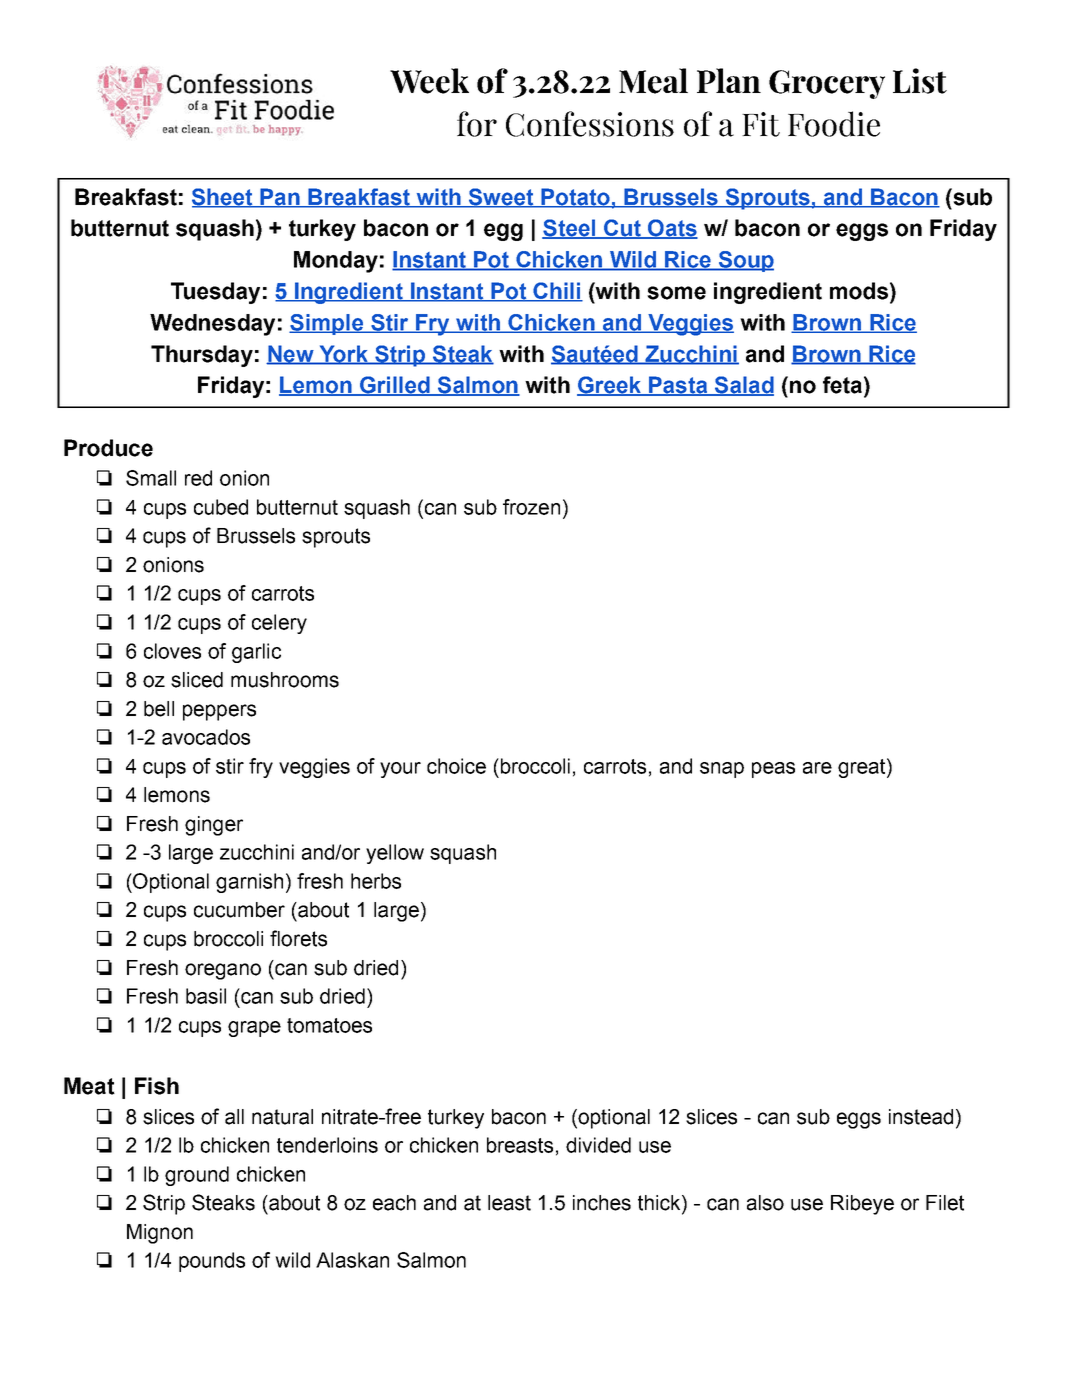 The width and height of the screenshot is (1067, 1381). I want to click on choice, so click(456, 766).
